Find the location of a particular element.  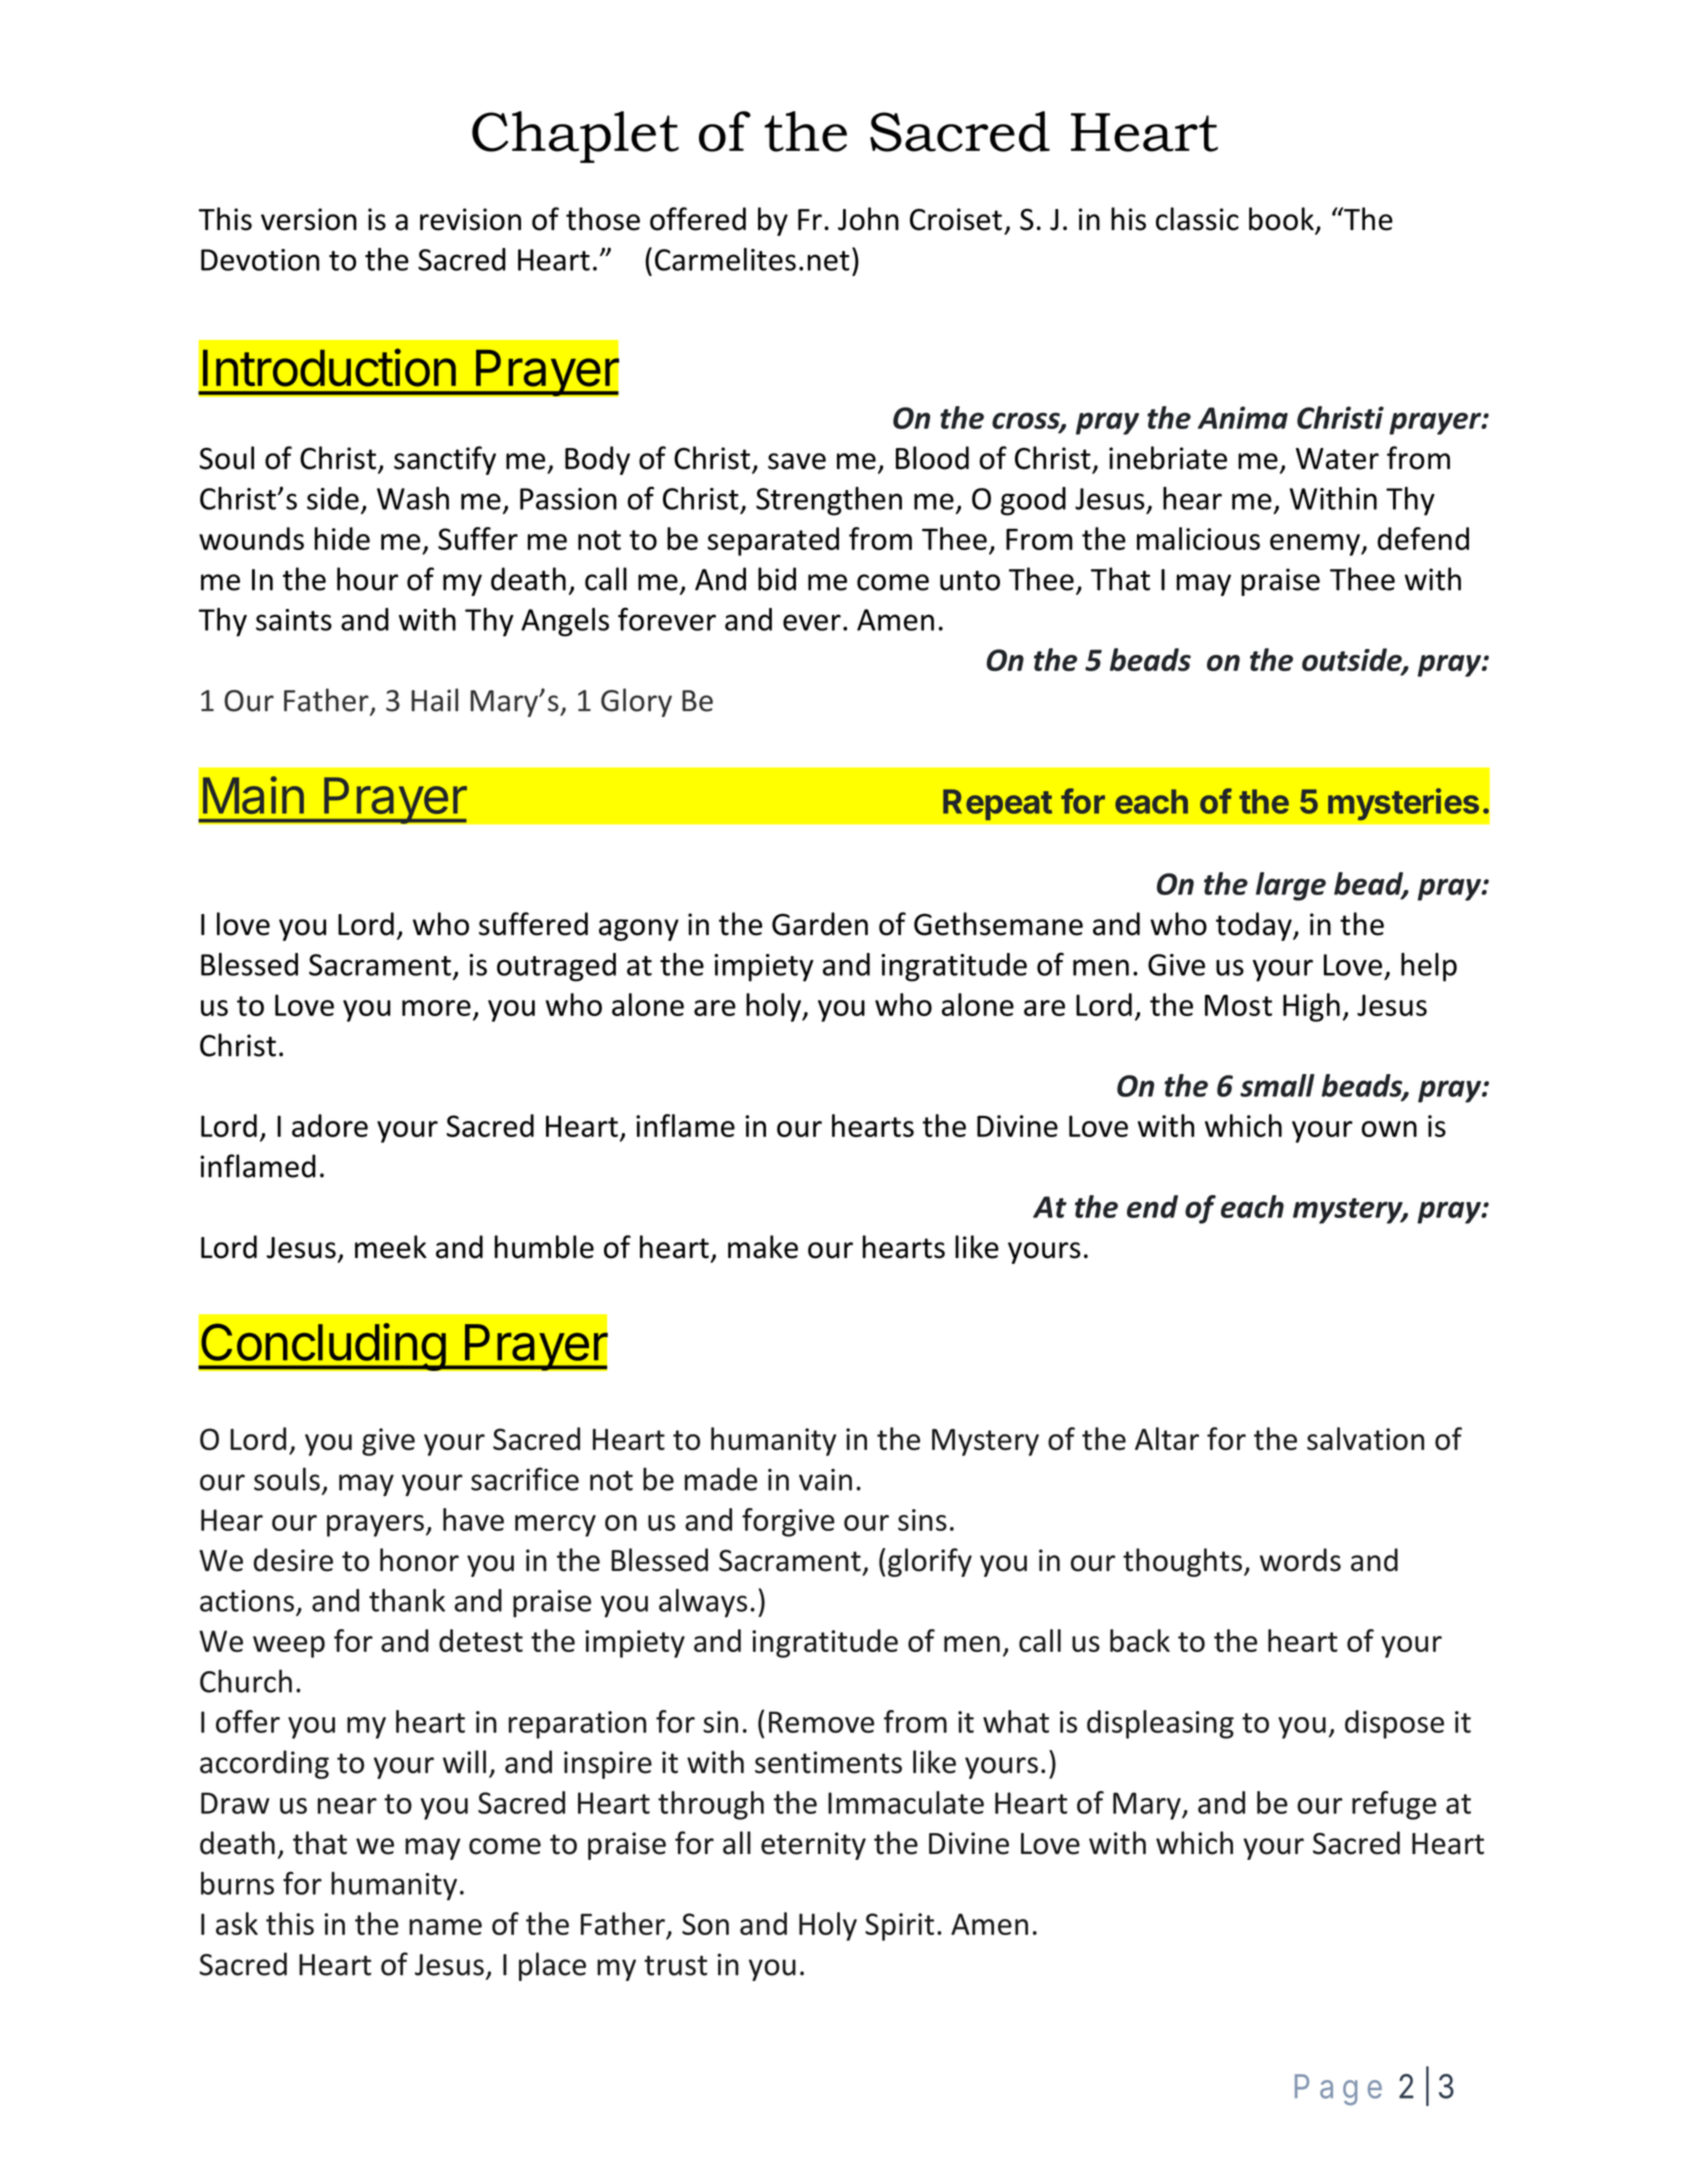

version is located at coordinates (309, 219).
